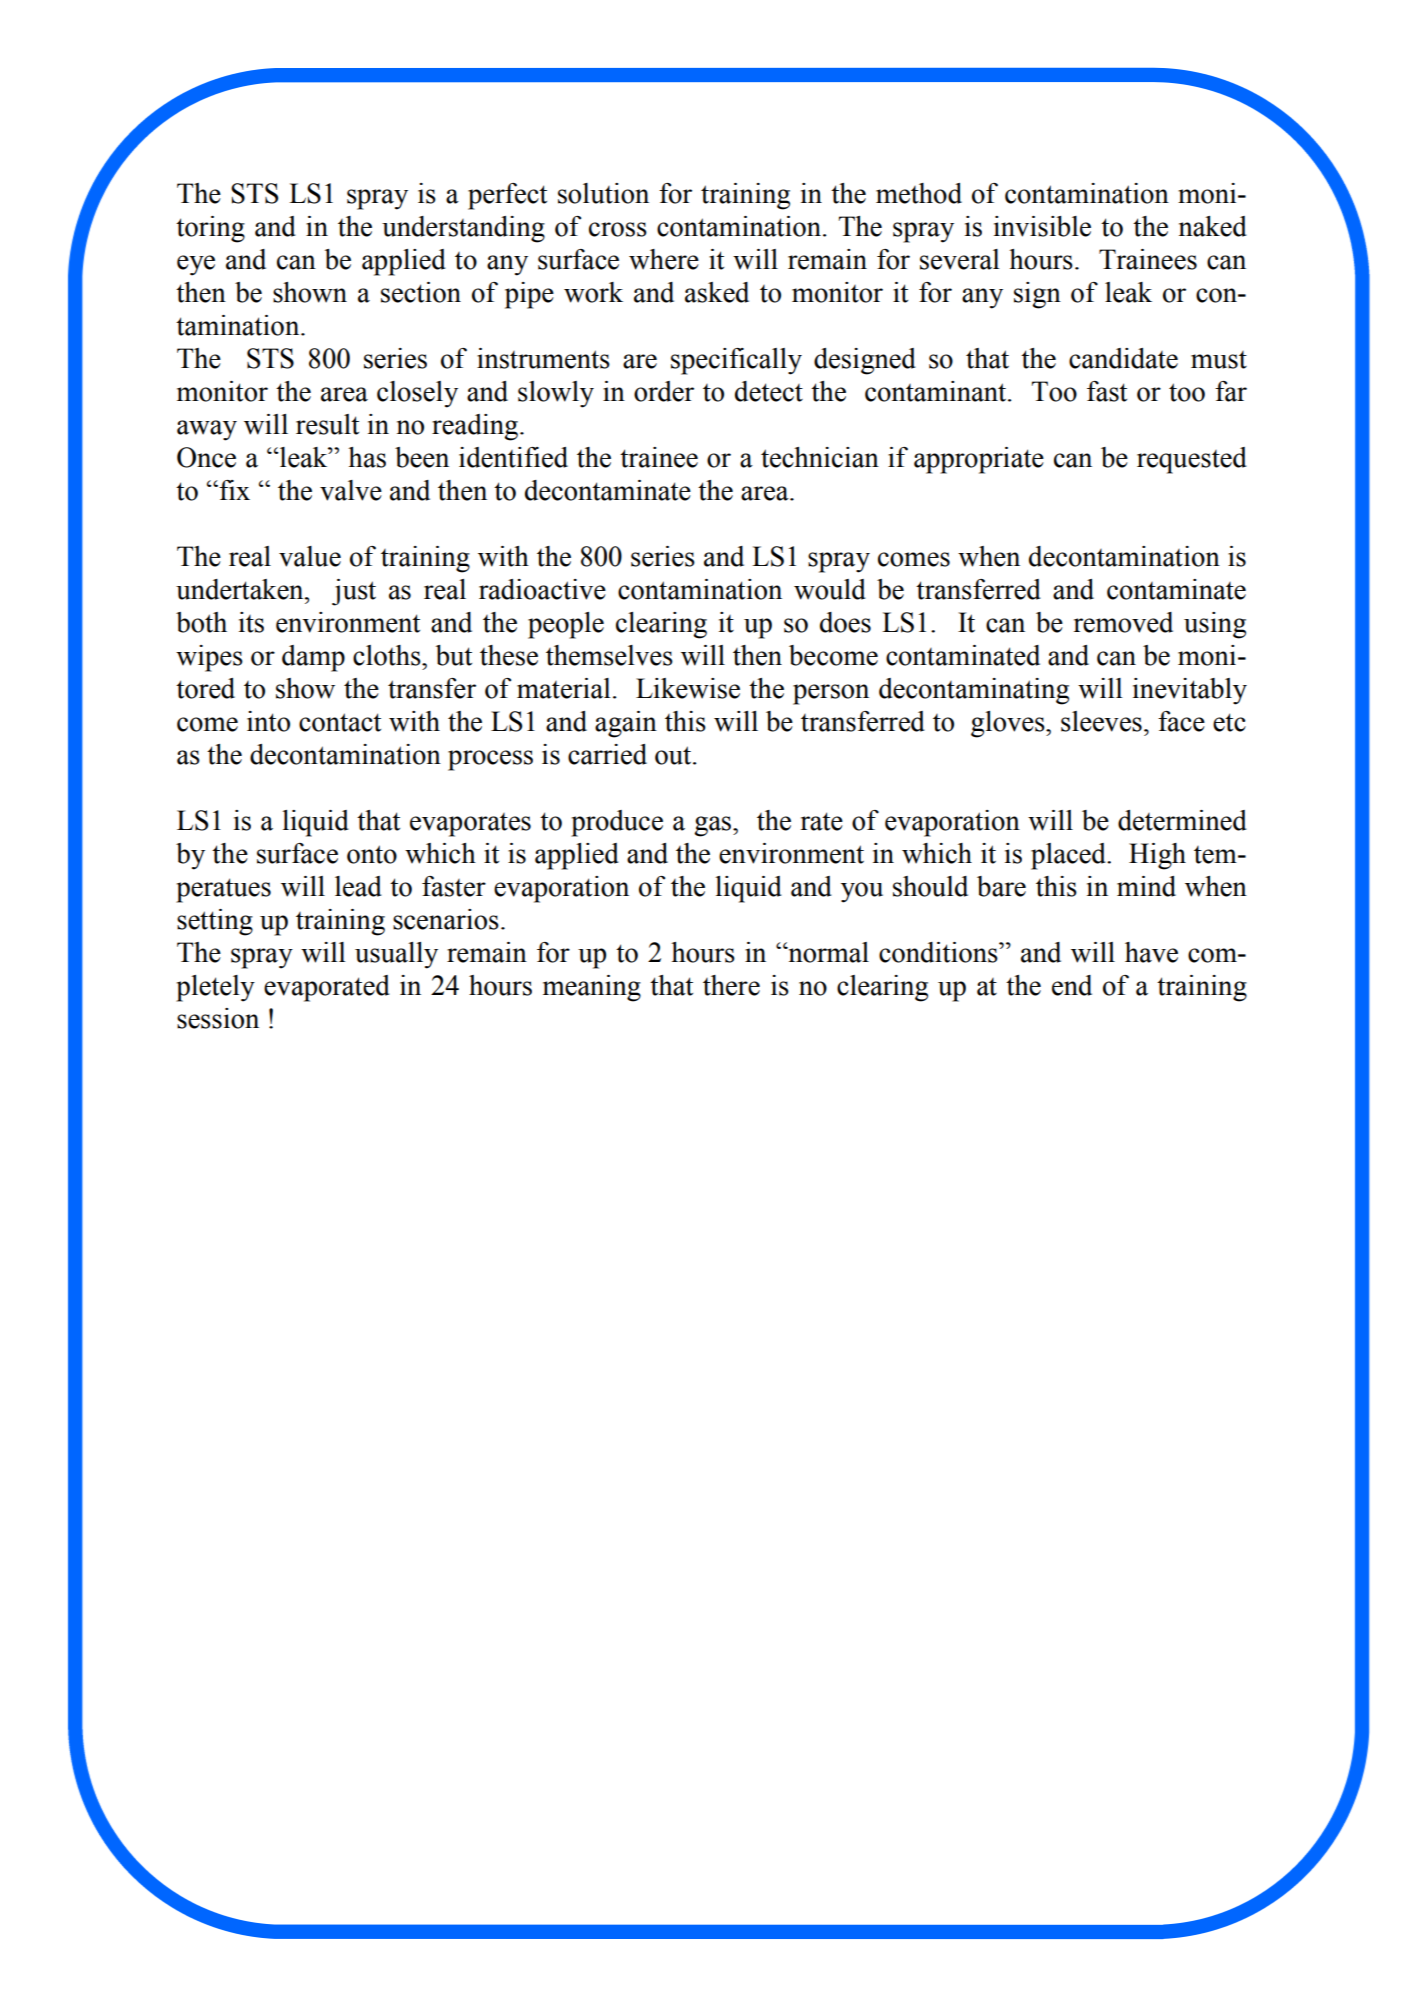  I want to click on sleeves, so click(1101, 721).
